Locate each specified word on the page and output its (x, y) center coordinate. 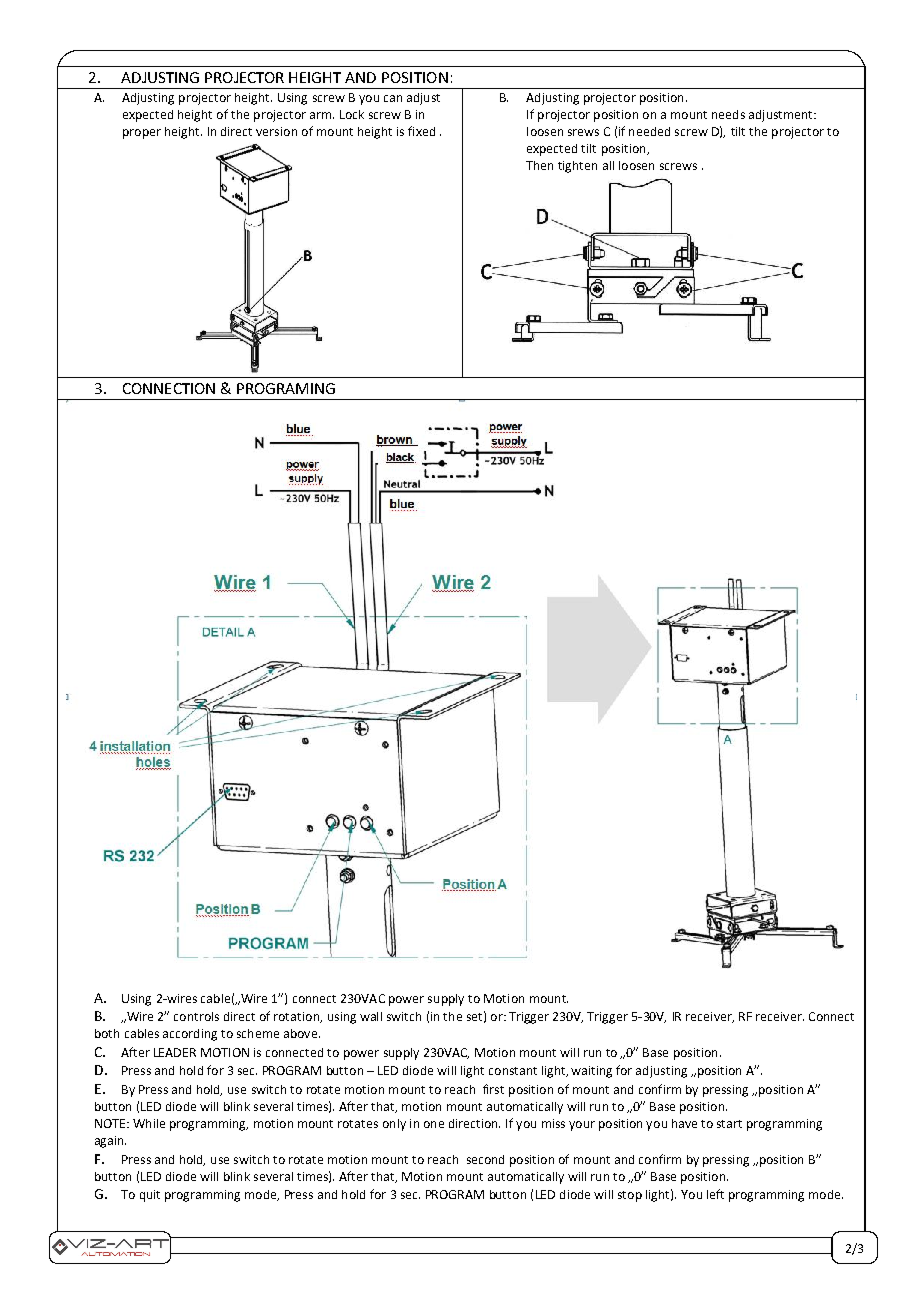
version (276, 131)
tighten (577, 167)
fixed (421, 131)
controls (196, 1016)
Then (539, 165)
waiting (591, 1072)
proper (142, 134)
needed (649, 131)
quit (150, 1196)
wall (371, 1016)
